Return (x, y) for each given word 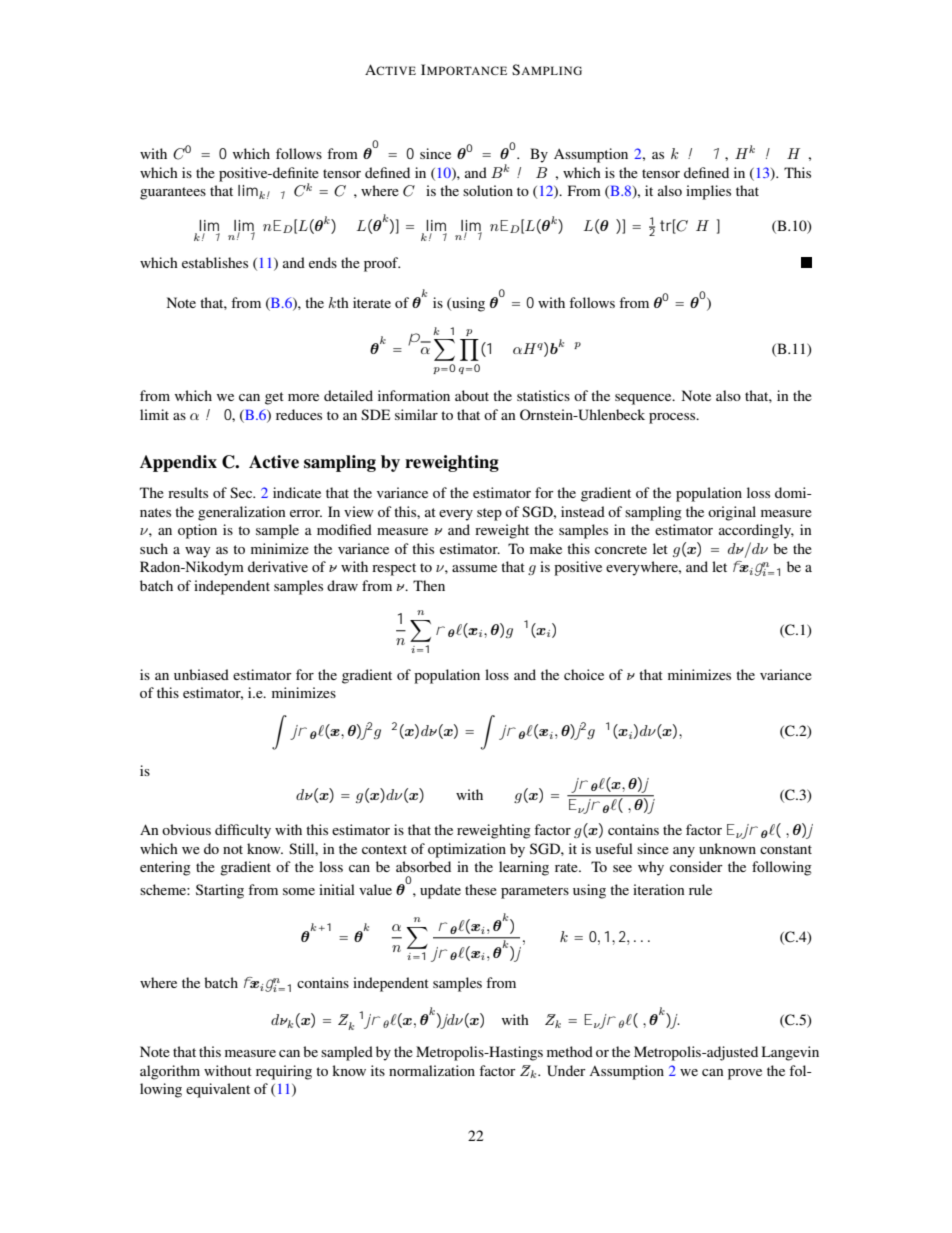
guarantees (173, 193)
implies (708, 192)
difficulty (243, 831)
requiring (284, 1072)
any (684, 852)
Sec (242, 492)
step (489, 514)
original (732, 513)
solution (488, 190)
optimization (467, 850)
